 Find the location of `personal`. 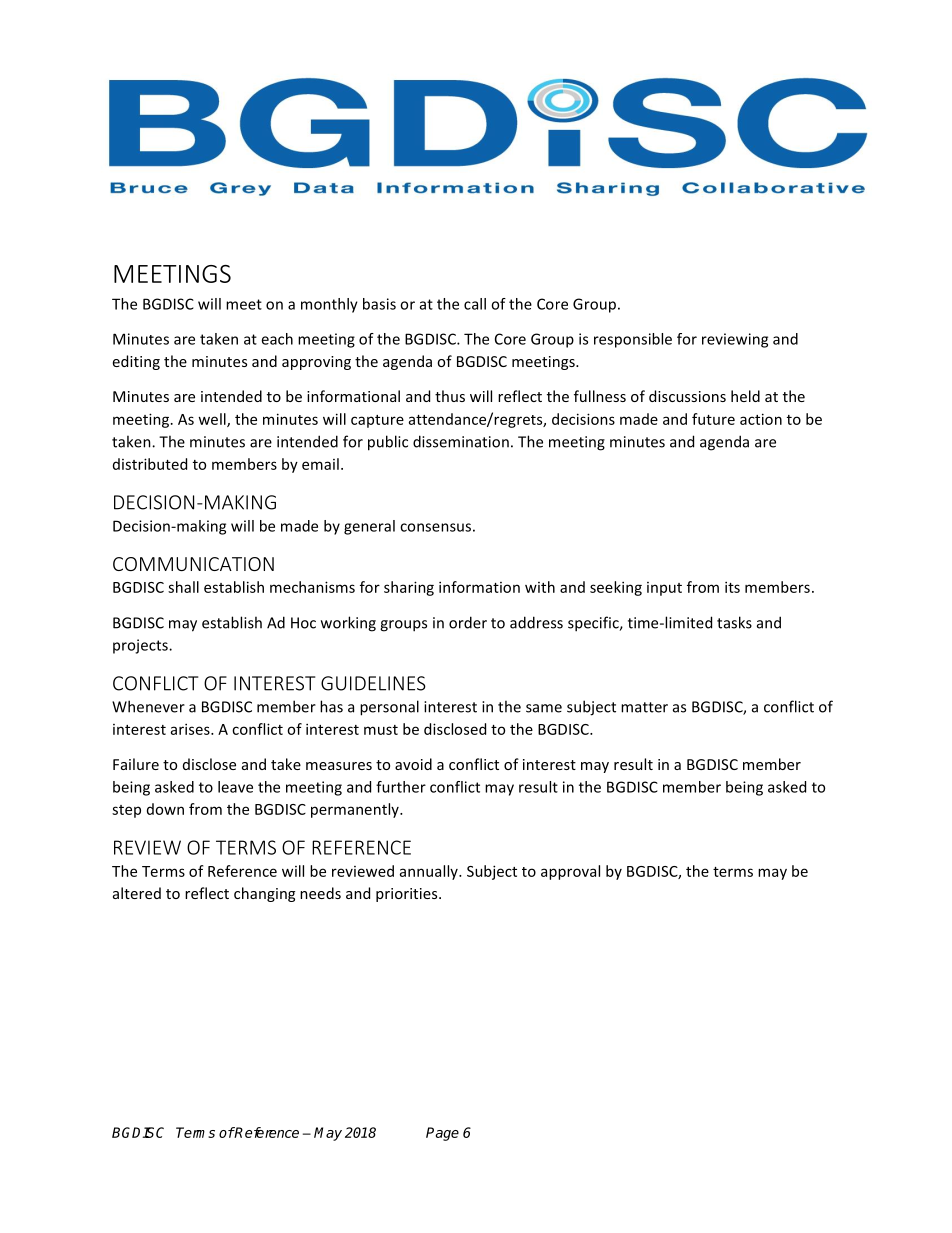

personal is located at coordinates (389, 708).
